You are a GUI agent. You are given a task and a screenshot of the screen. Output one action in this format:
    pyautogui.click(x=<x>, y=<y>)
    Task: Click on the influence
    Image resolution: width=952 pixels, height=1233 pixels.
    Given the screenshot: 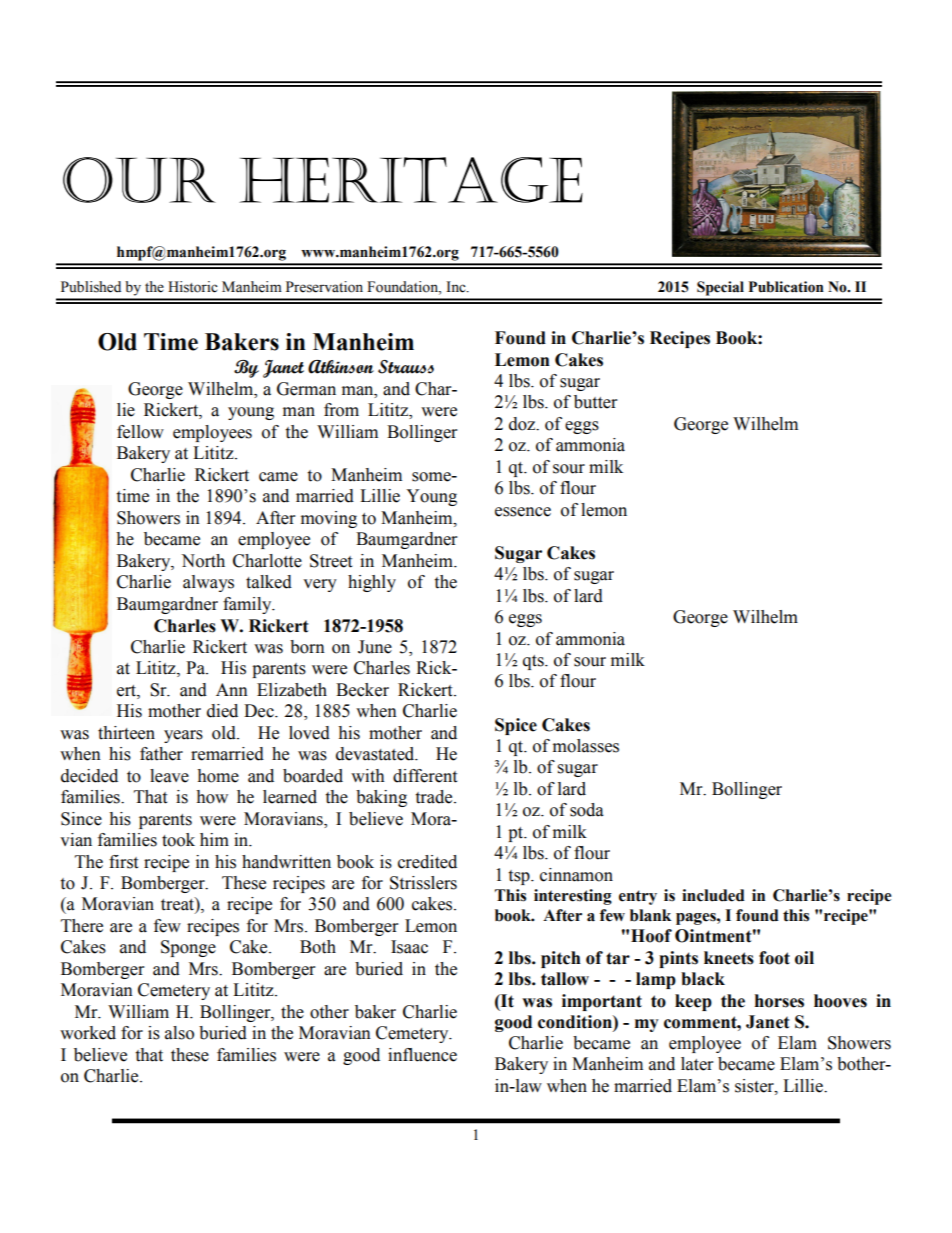 What is the action you would take?
    pyautogui.click(x=422, y=1055)
